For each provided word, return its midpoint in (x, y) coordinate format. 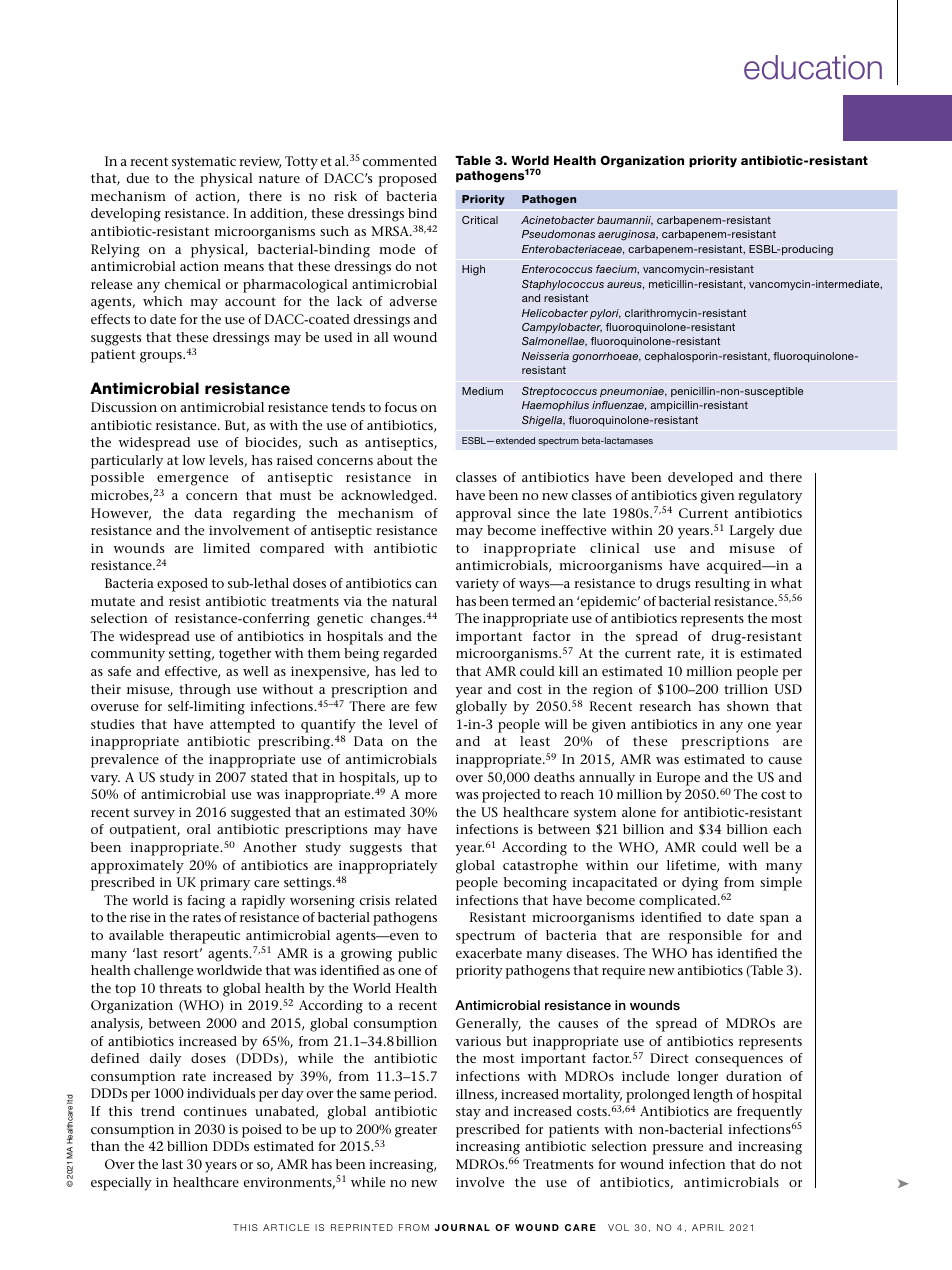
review (260, 162)
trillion (746, 689)
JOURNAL (462, 1227)
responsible (705, 937)
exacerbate (489, 953)
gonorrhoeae (606, 357)
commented (400, 161)
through (205, 691)
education (813, 67)
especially (121, 1184)
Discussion (124, 407)
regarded (410, 655)
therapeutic (205, 937)
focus (401, 407)
